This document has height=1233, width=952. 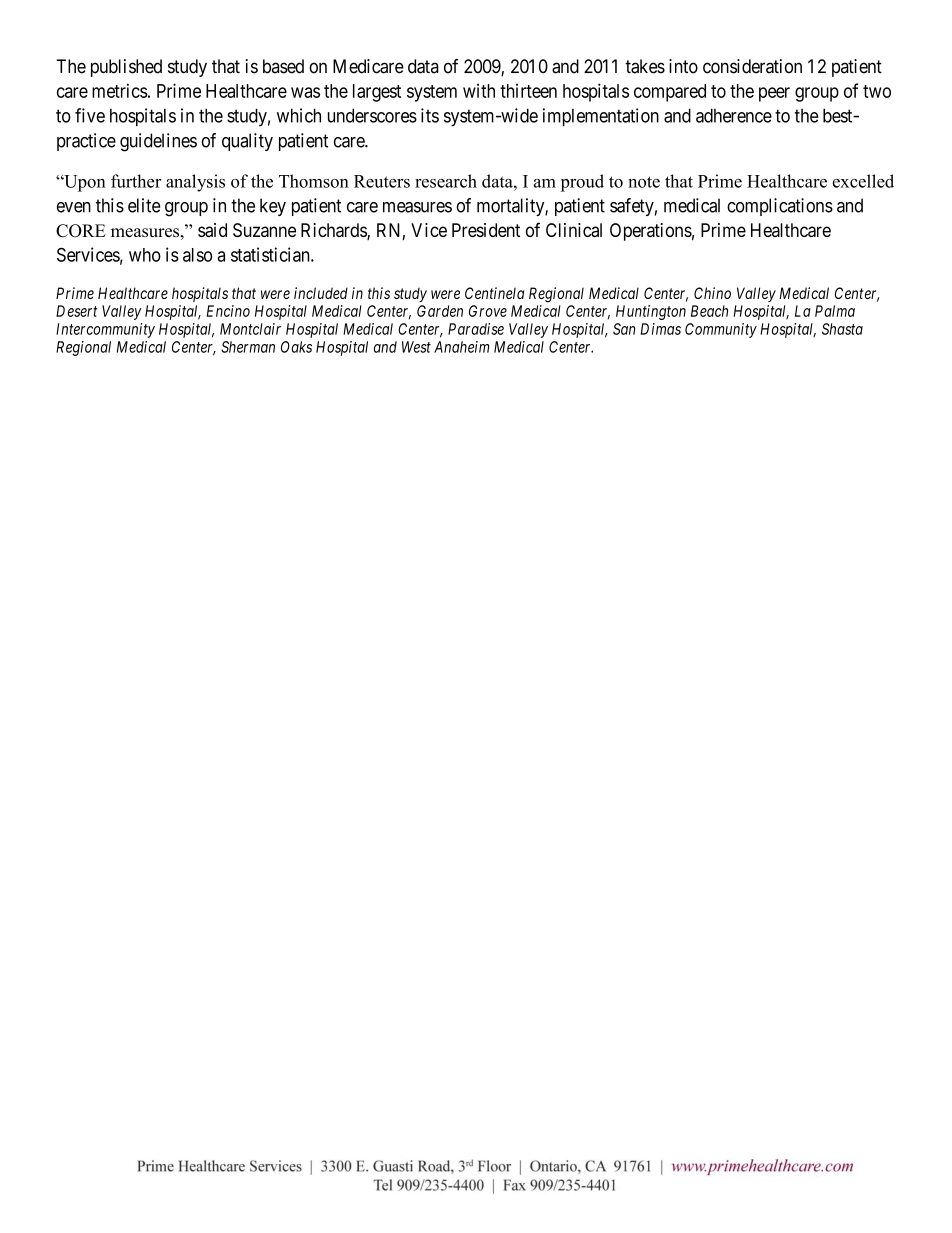 What do you see at coordinates (136, 181) in the document?
I see `further` at bounding box center [136, 181].
